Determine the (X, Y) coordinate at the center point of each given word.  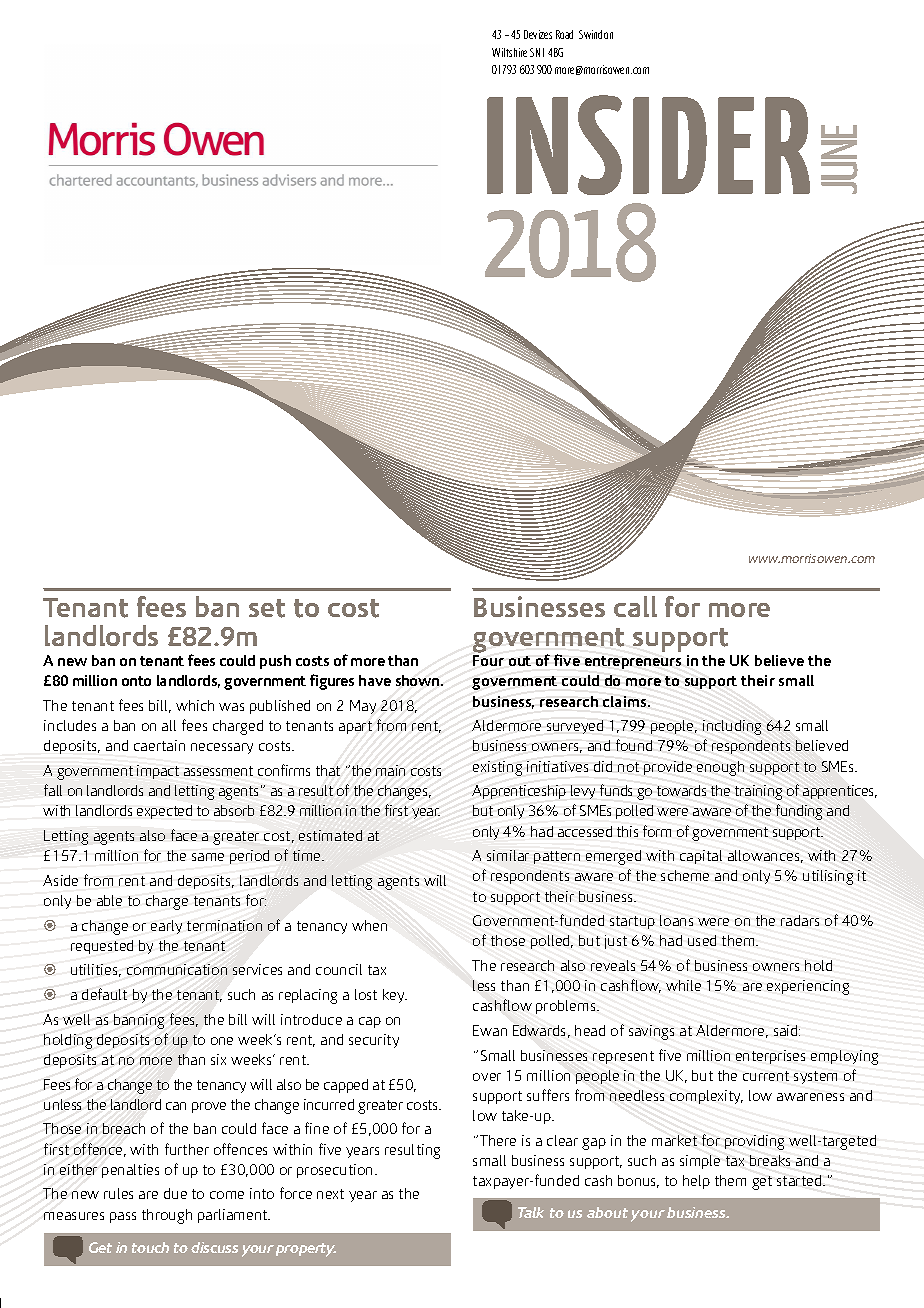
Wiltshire (509, 52)
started (800, 1180)
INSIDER (648, 145)
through (167, 1216)
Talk (531, 1212)
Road (564, 34)
